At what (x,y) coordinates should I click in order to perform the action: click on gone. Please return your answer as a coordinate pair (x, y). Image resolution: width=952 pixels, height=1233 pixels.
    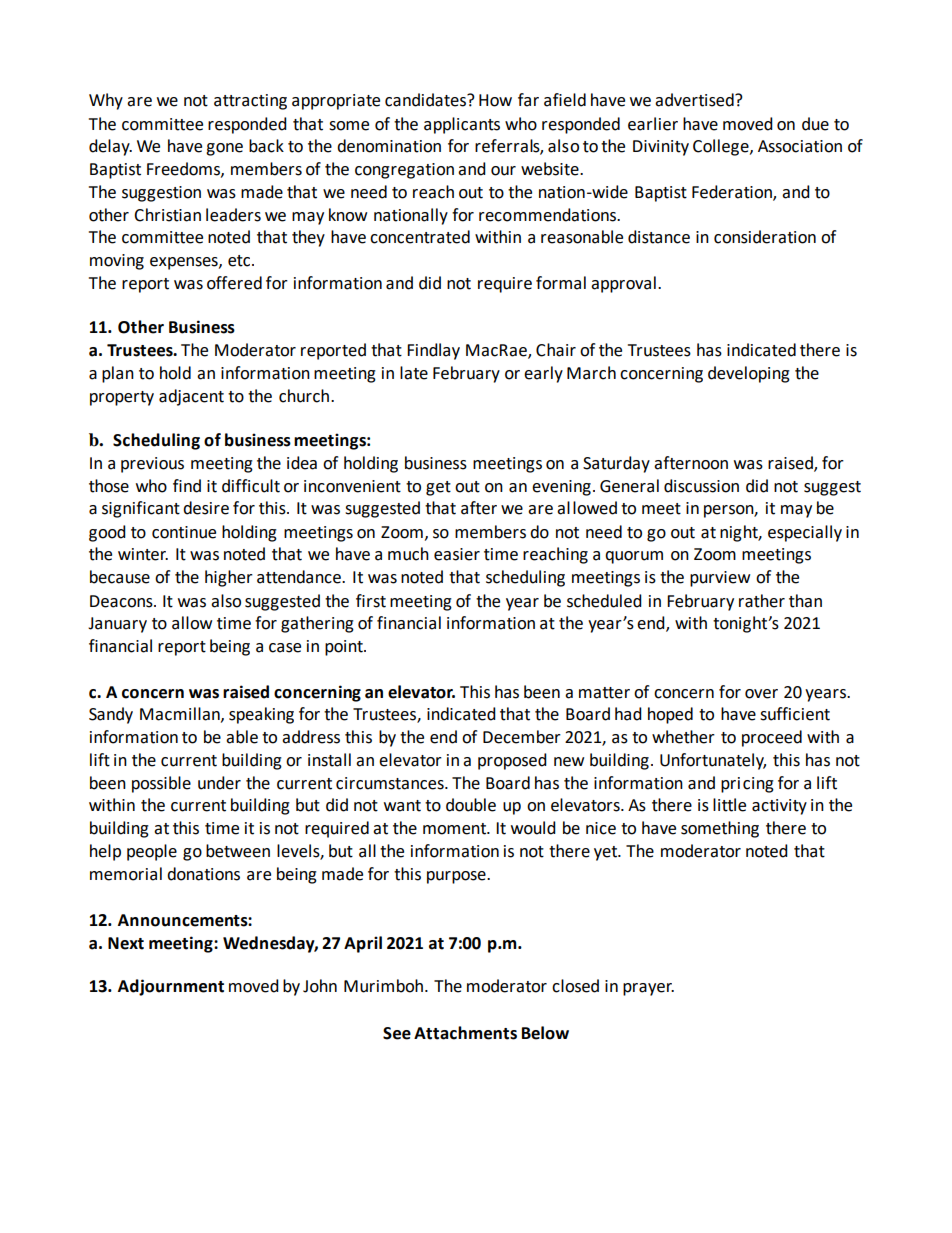
    Looking at the image, I should click on (224, 149).
